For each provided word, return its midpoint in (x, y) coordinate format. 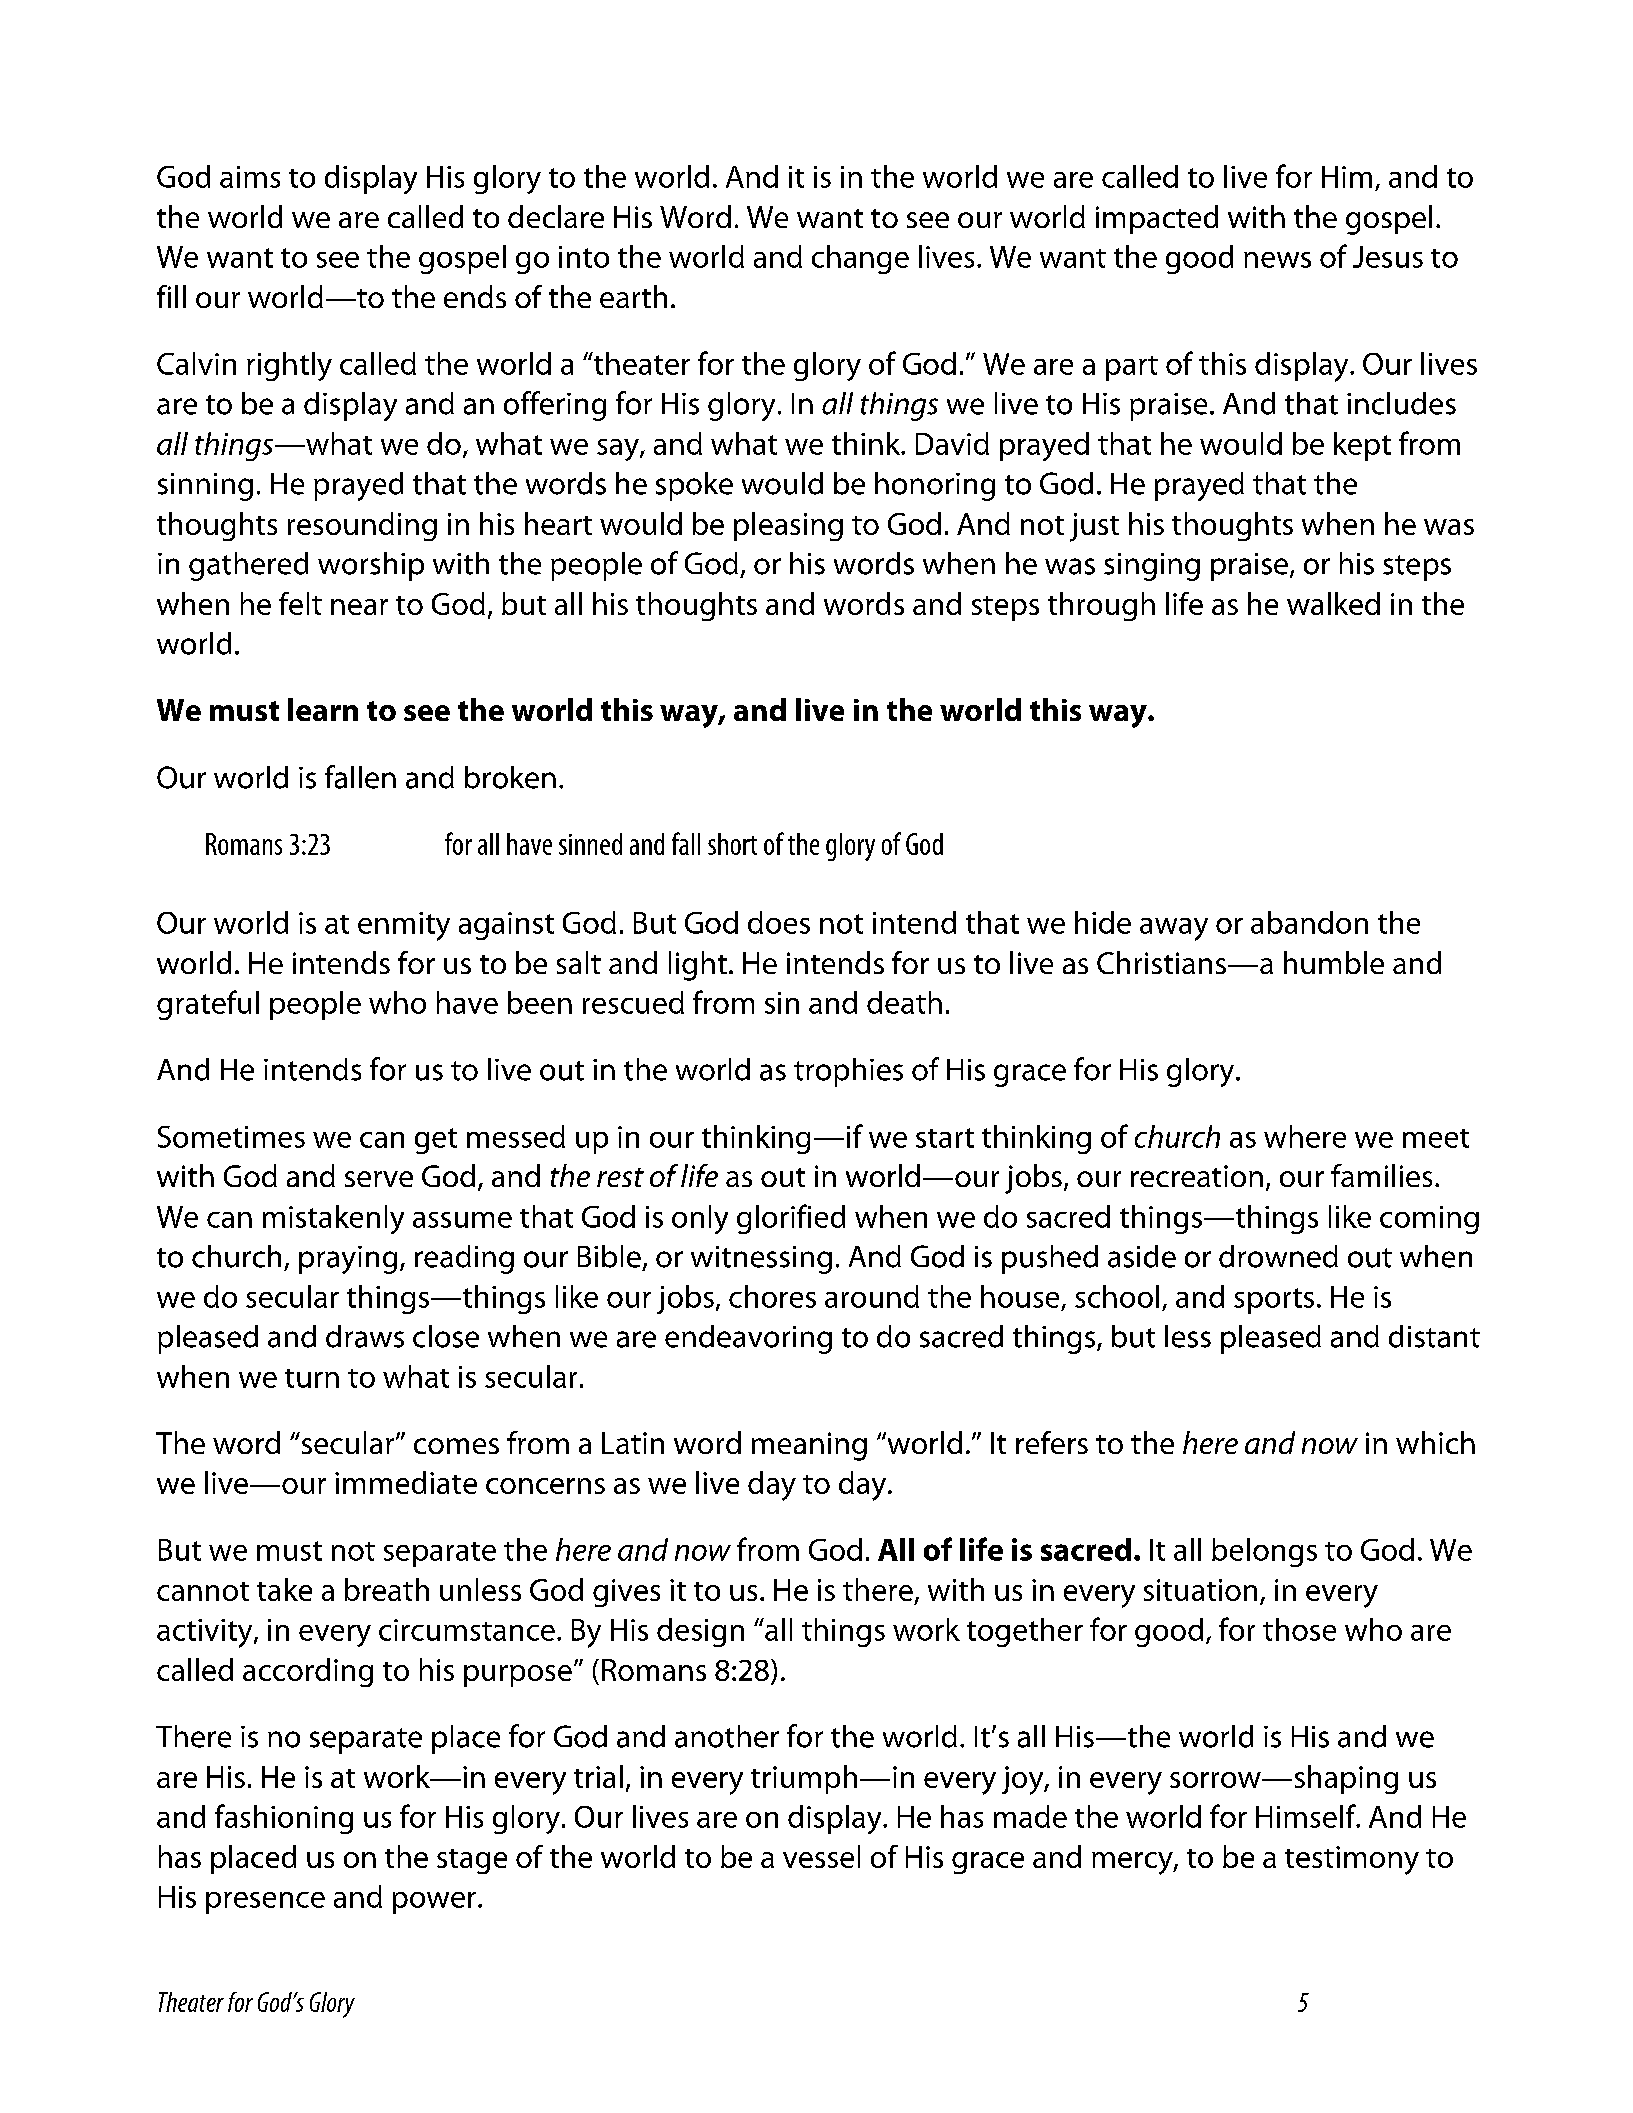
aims (250, 177)
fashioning (284, 1819)
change (860, 259)
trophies (848, 1072)
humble (1334, 962)
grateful (208, 1005)
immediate (406, 1482)
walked (1333, 603)
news (1277, 260)
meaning (809, 1446)
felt (300, 603)
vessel (821, 1856)
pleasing (788, 526)
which (1435, 1442)
